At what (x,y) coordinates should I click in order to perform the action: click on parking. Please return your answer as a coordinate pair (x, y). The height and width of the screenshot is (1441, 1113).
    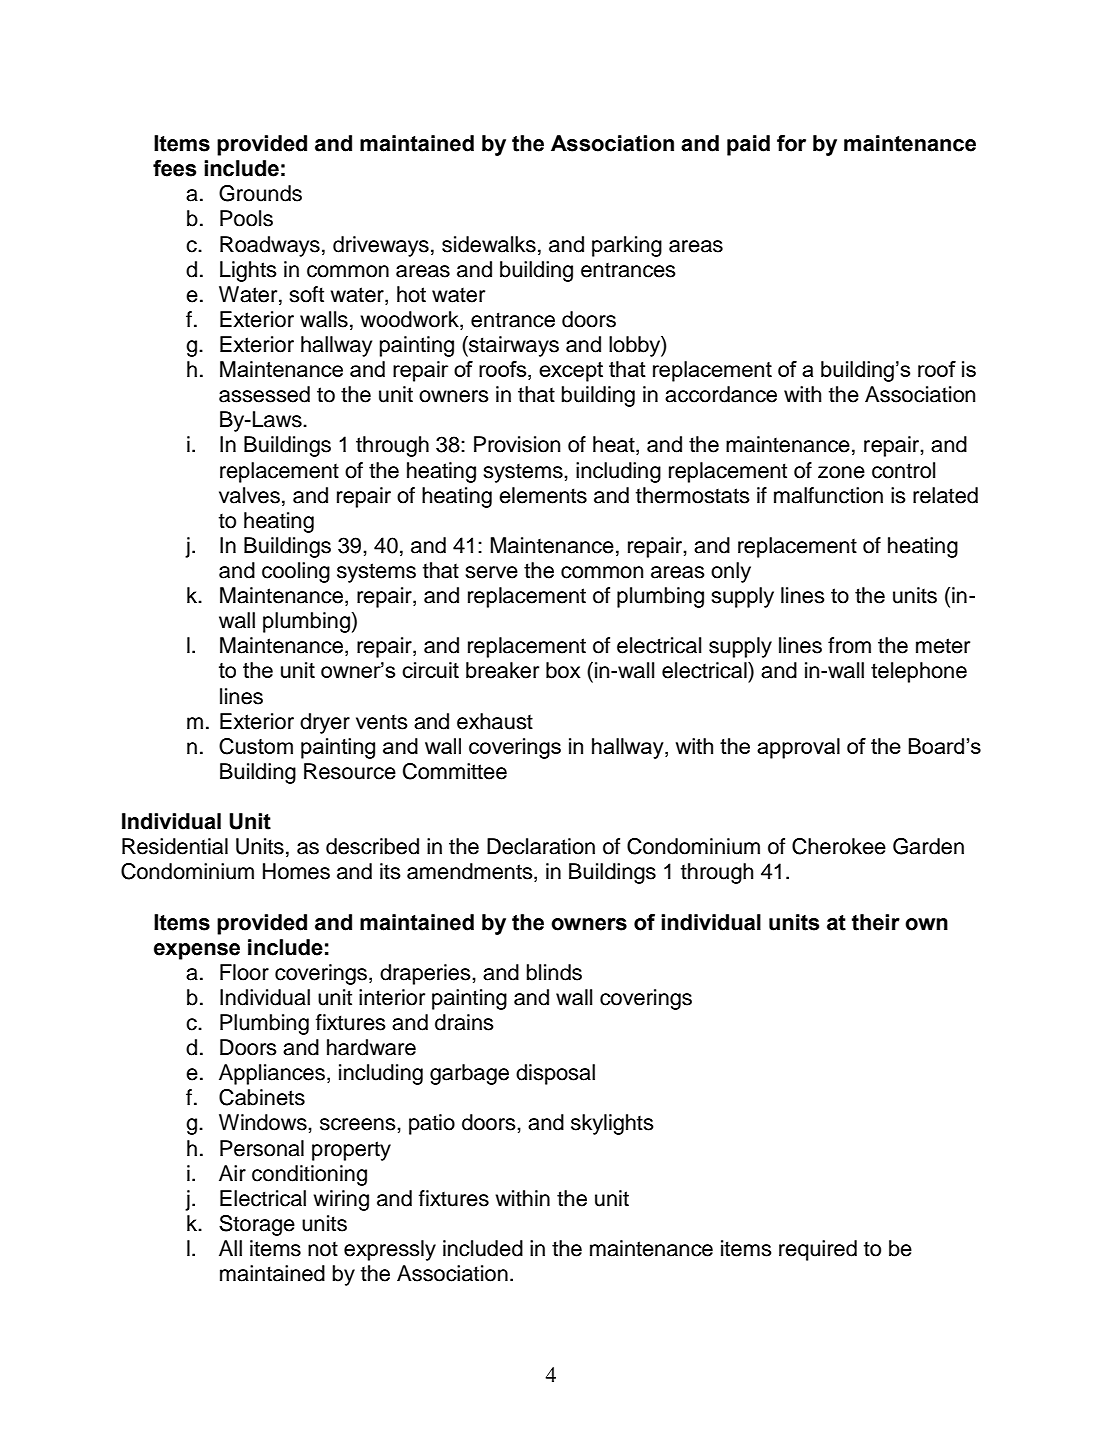
    Looking at the image, I should click on (627, 246).
